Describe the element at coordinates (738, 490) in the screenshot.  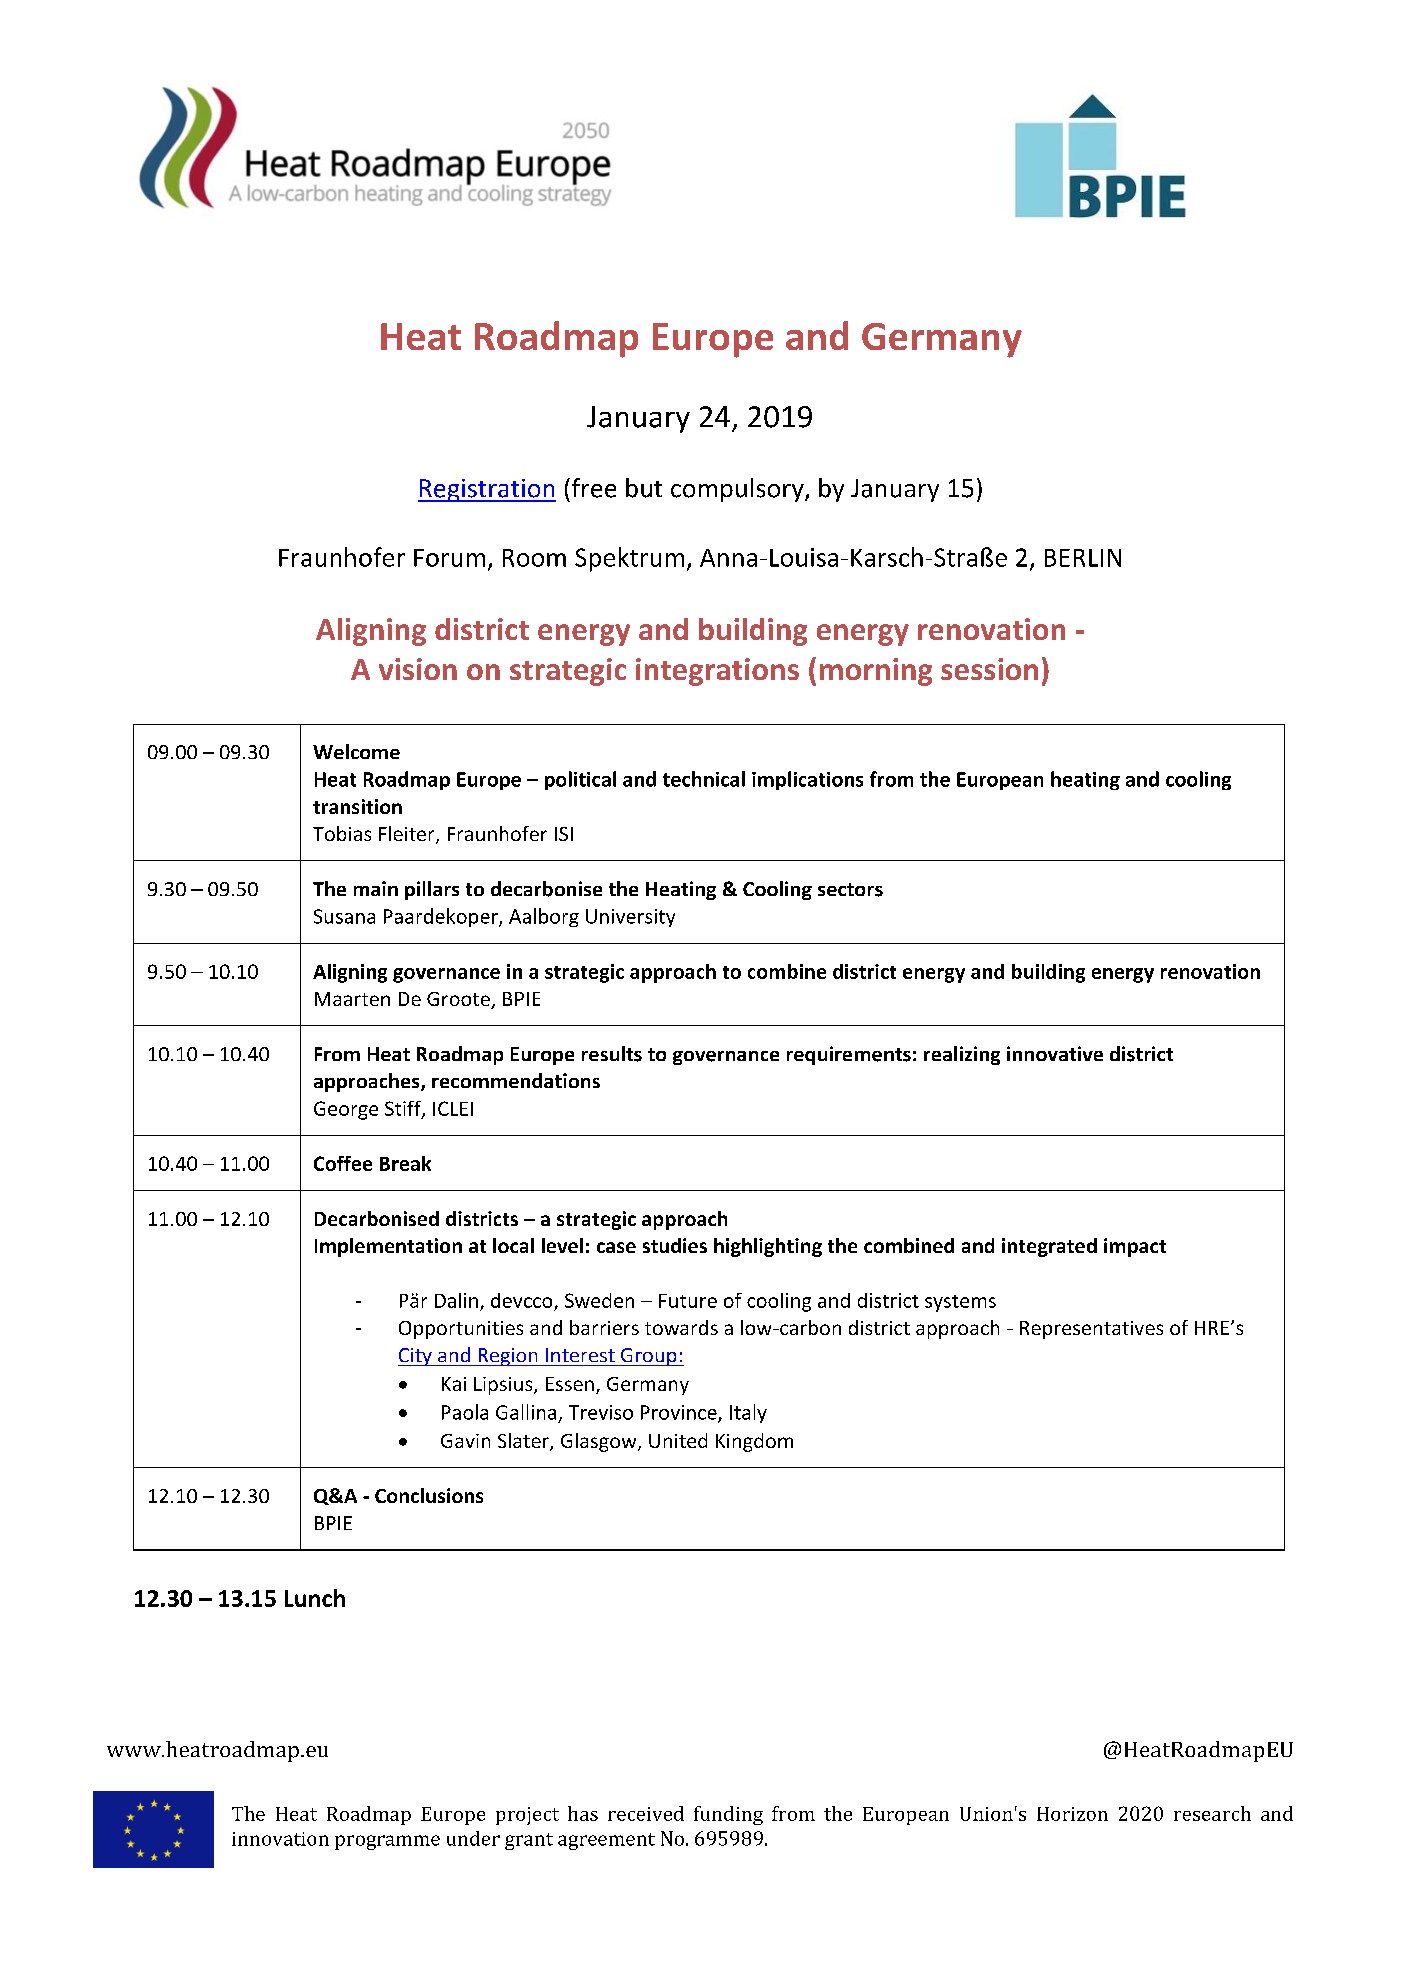
I see `compulsory` at that location.
